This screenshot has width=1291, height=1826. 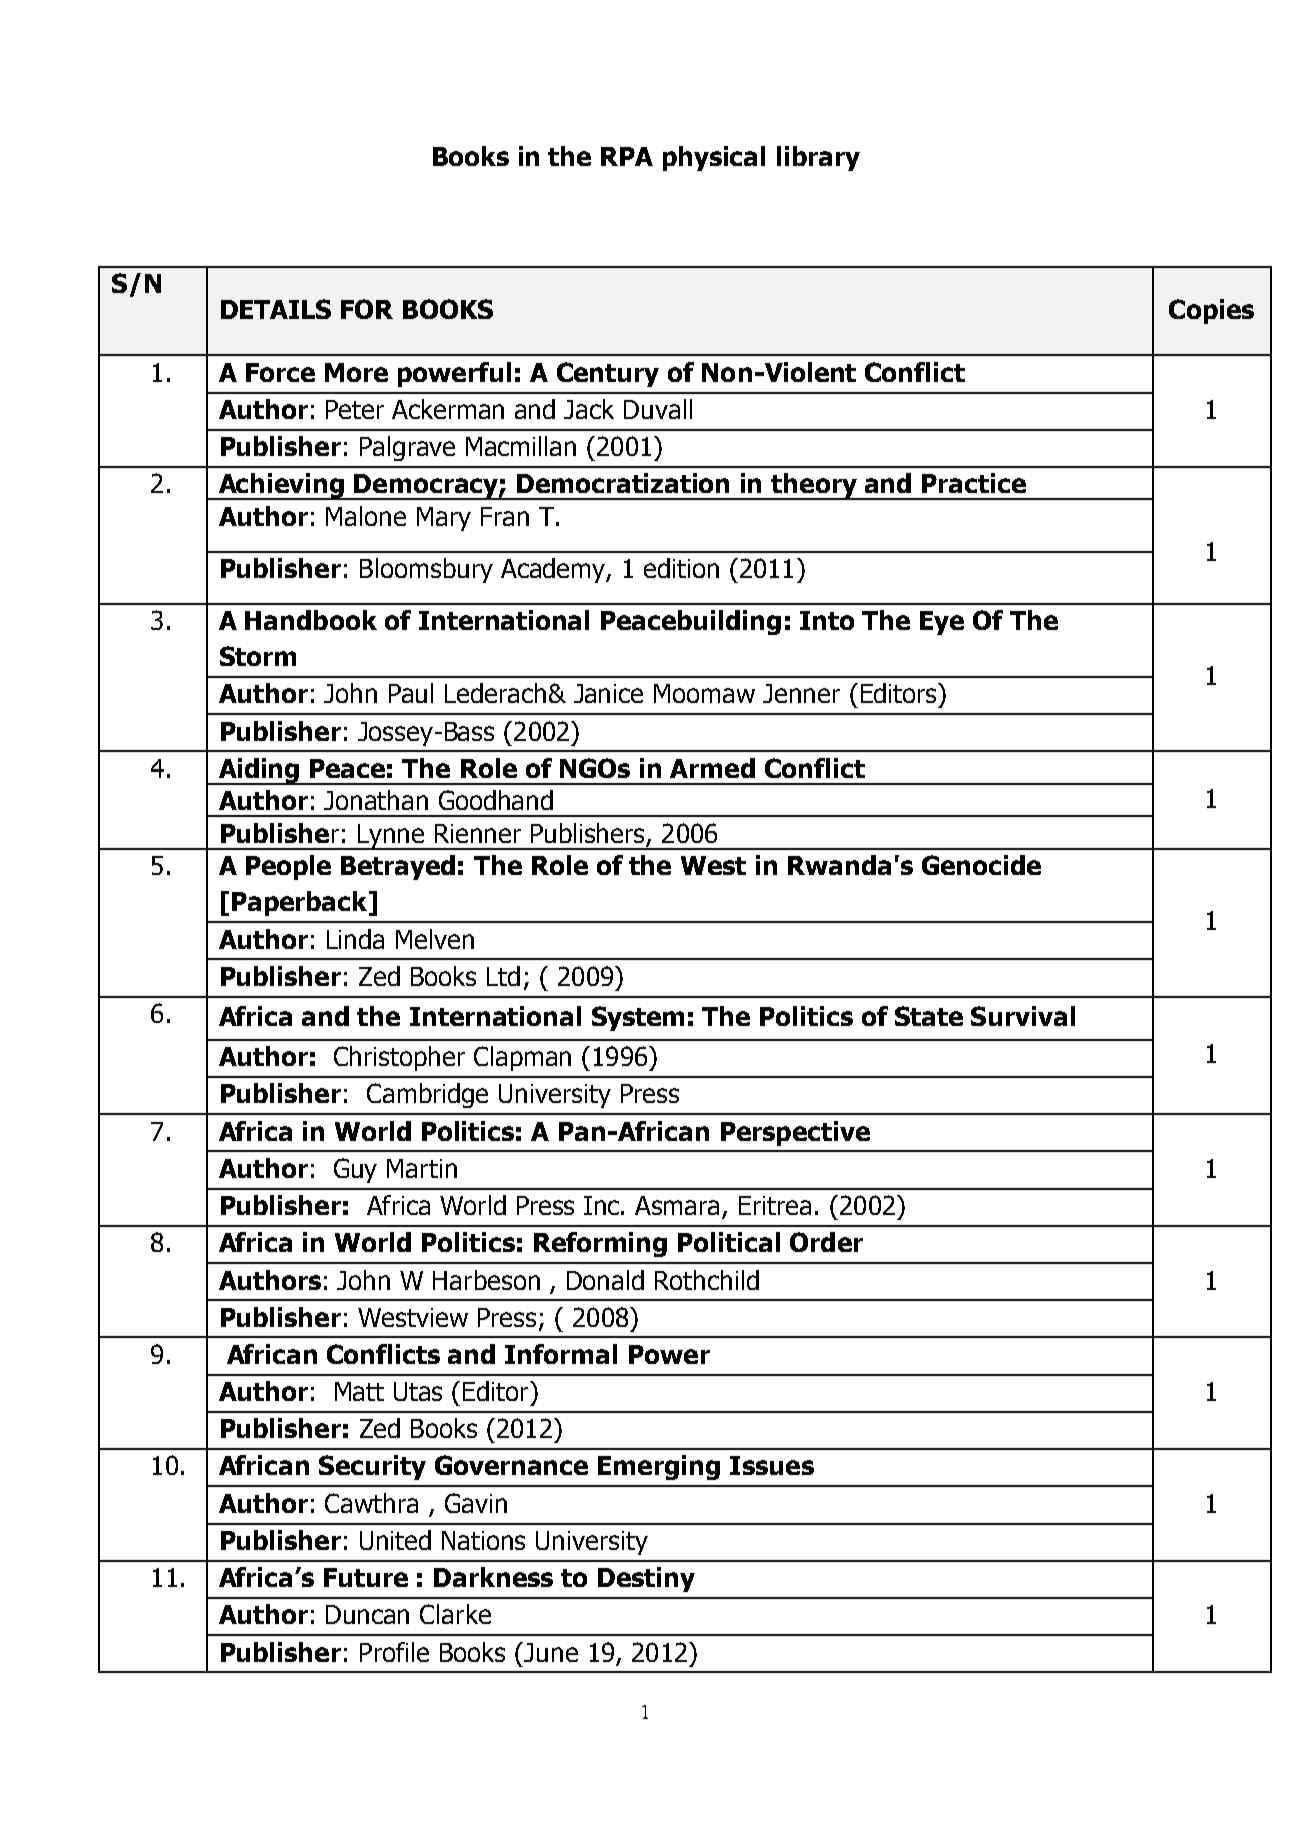 What do you see at coordinates (1211, 311) in the screenshot?
I see `Copies` at bounding box center [1211, 311].
